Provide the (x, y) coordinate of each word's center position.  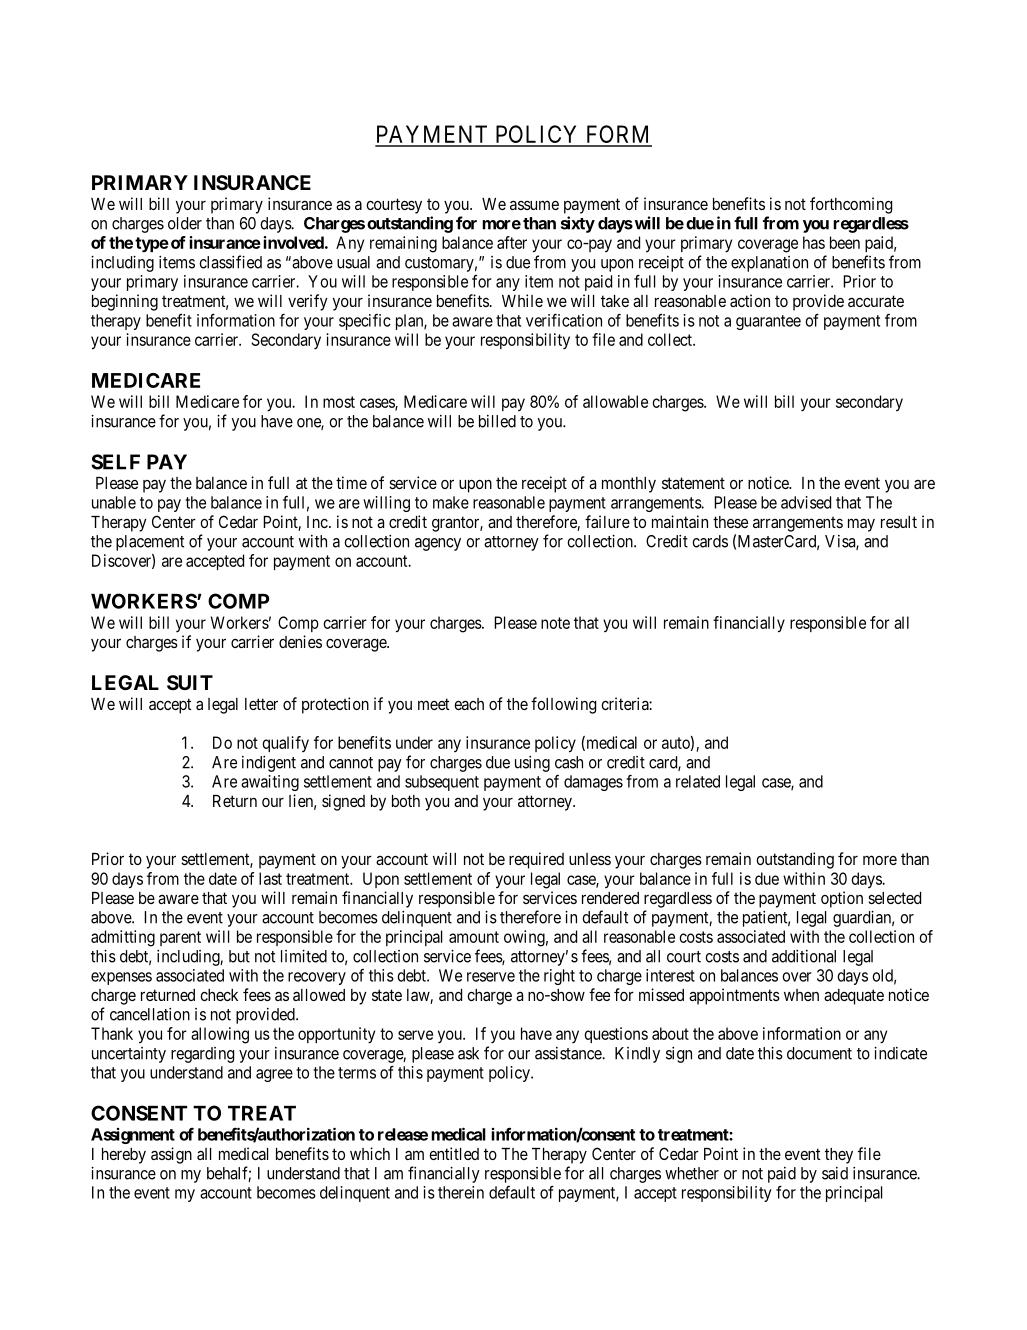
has (814, 242)
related (698, 781)
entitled (454, 1153)
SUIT (190, 682)
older (185, 223)
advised (806, 502)
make (451, 502)
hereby (124, 1156)
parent (180, 938)
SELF (115, 462)
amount (474, 937)
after (512, 242)
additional (804, 956)
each (469, 704)
